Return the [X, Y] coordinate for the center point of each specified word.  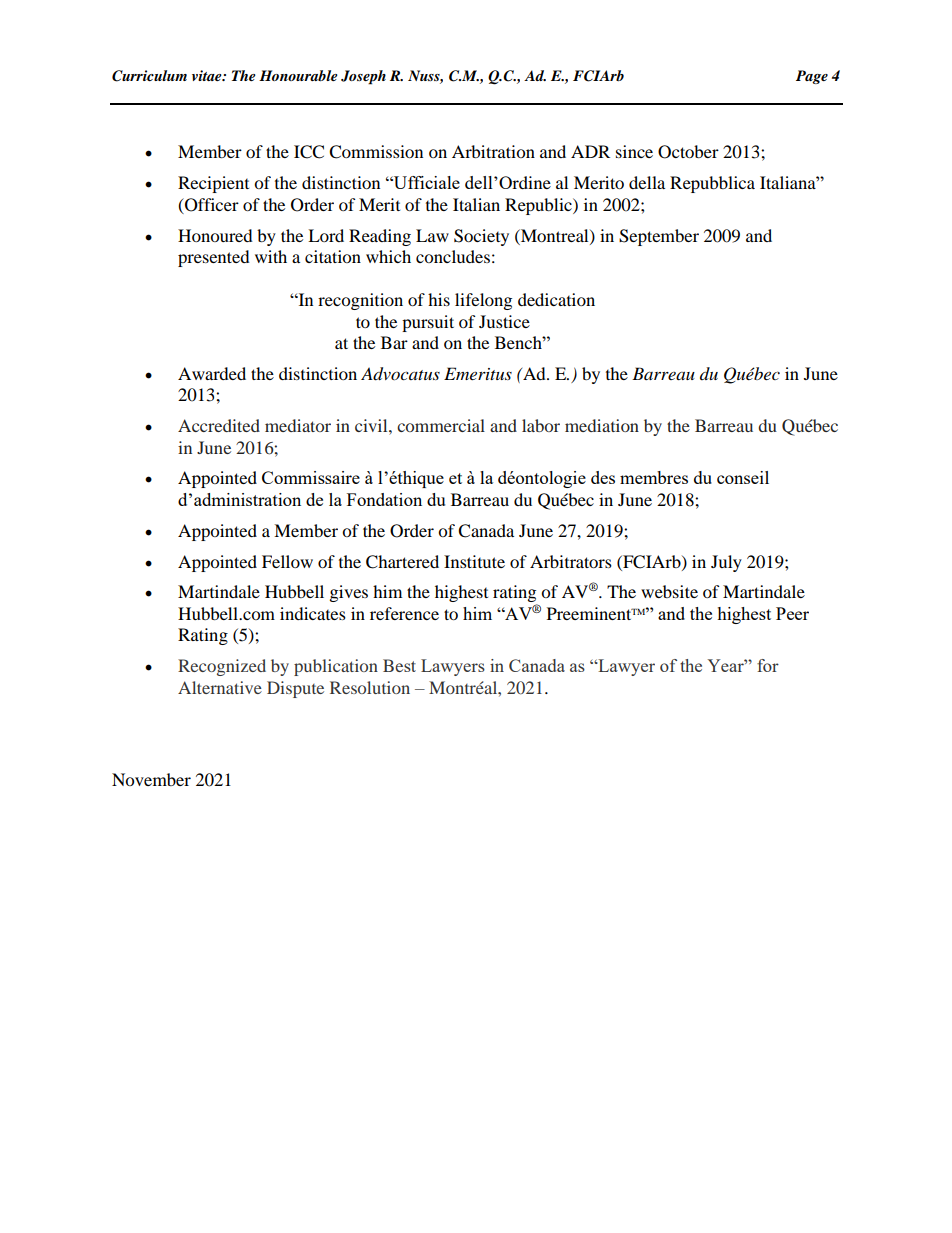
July [726, 563]
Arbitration [493, 151]
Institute [474, 561]
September [659, 237]
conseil [743, 477]
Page [812, 77]
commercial [441, 425]
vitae [208, 75]
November [151, 779]
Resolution [370, 687]
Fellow [287, 561]
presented [214, 258]
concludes [453, 256]
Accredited [219, 425]
